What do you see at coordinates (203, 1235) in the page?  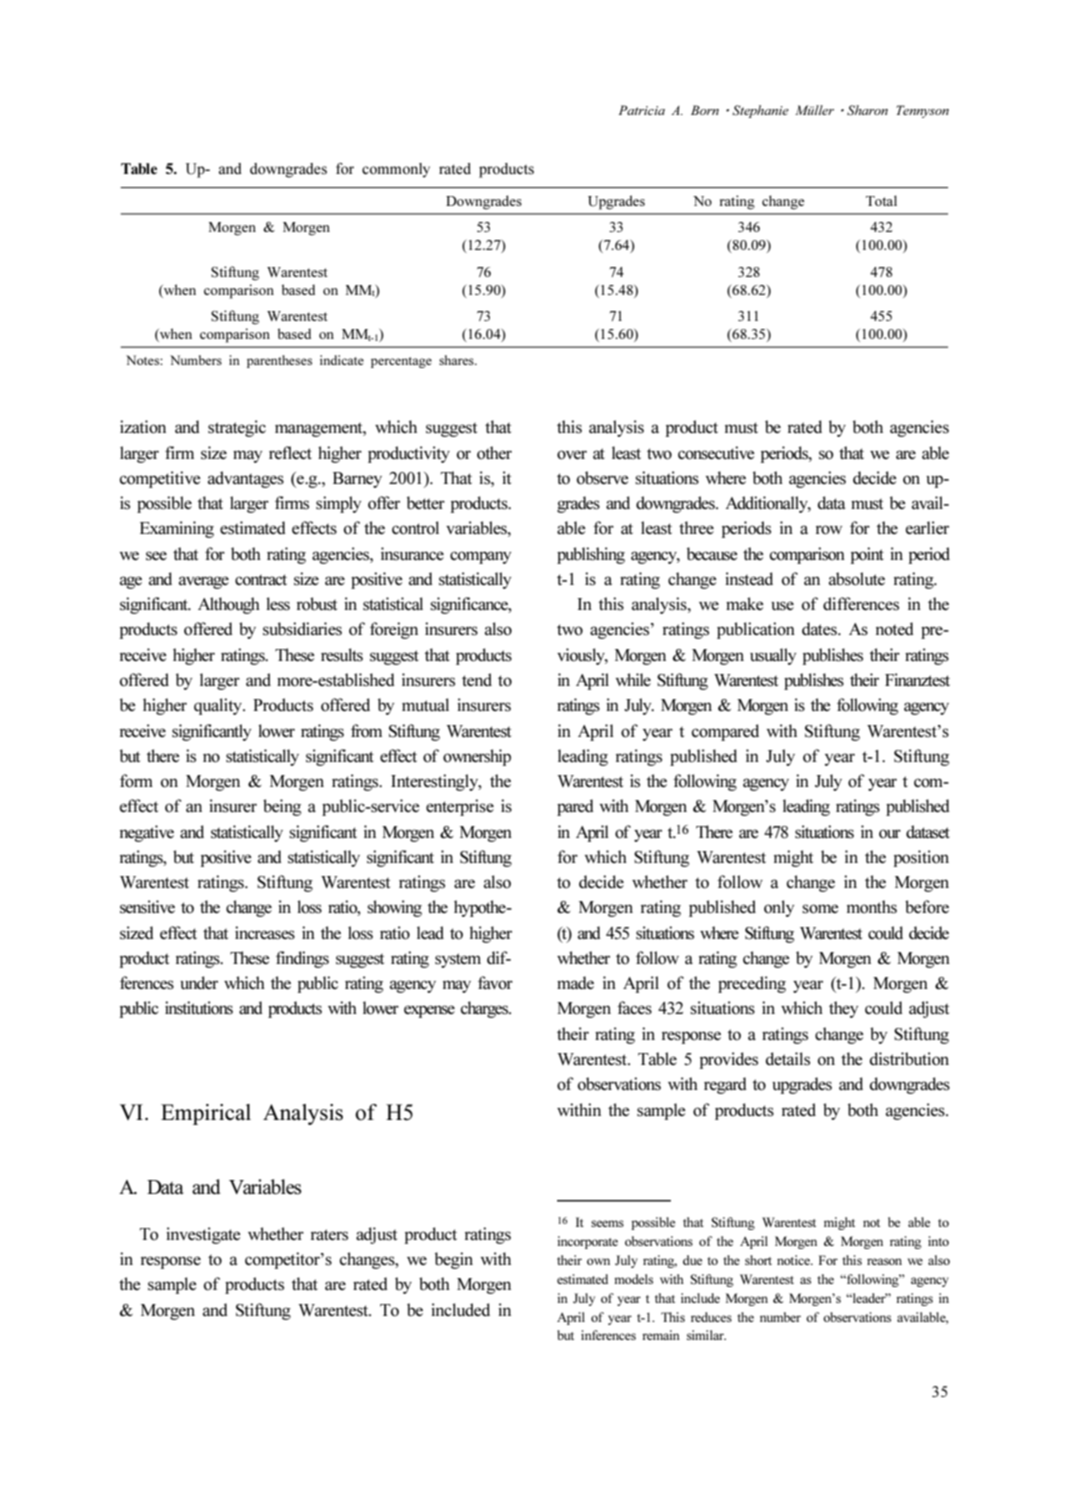 I see `investigate` at bounding box center [203, 1235].
